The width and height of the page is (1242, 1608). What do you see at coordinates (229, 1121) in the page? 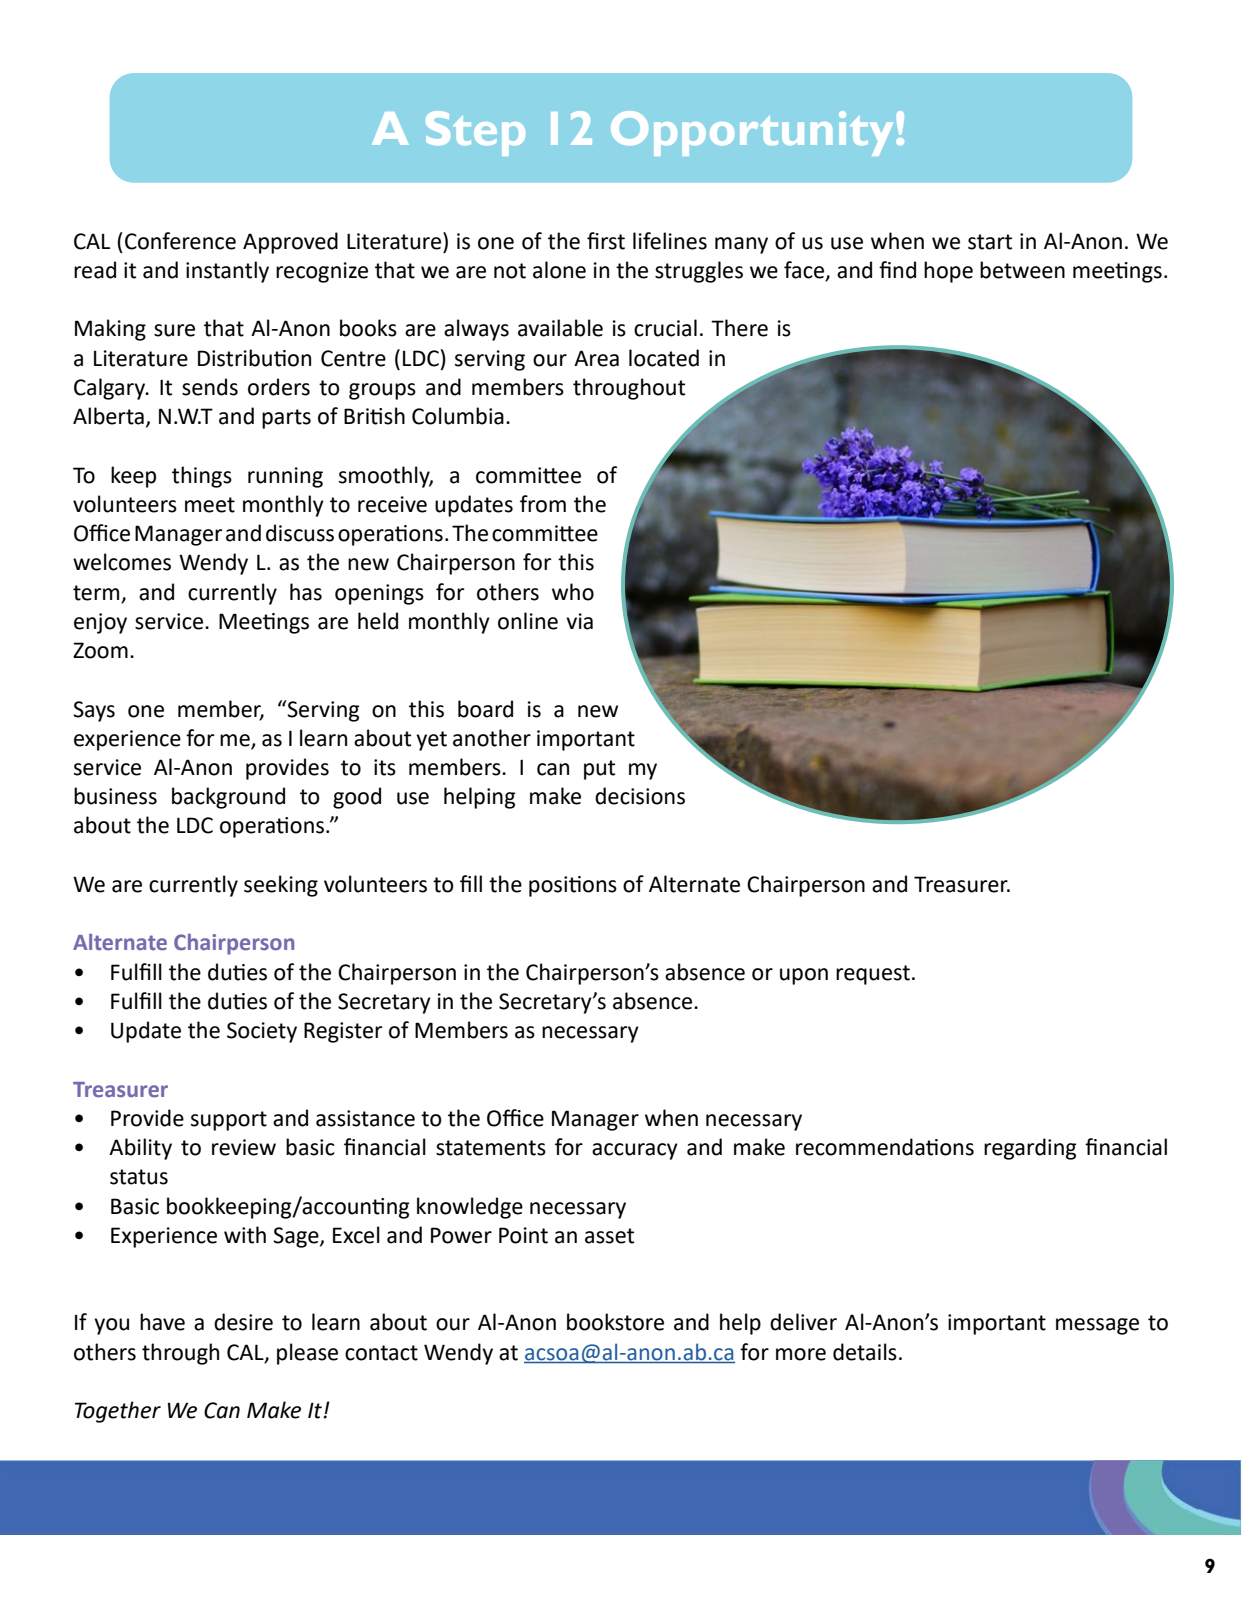
I see `support` at bounding box center [229, 1121].
